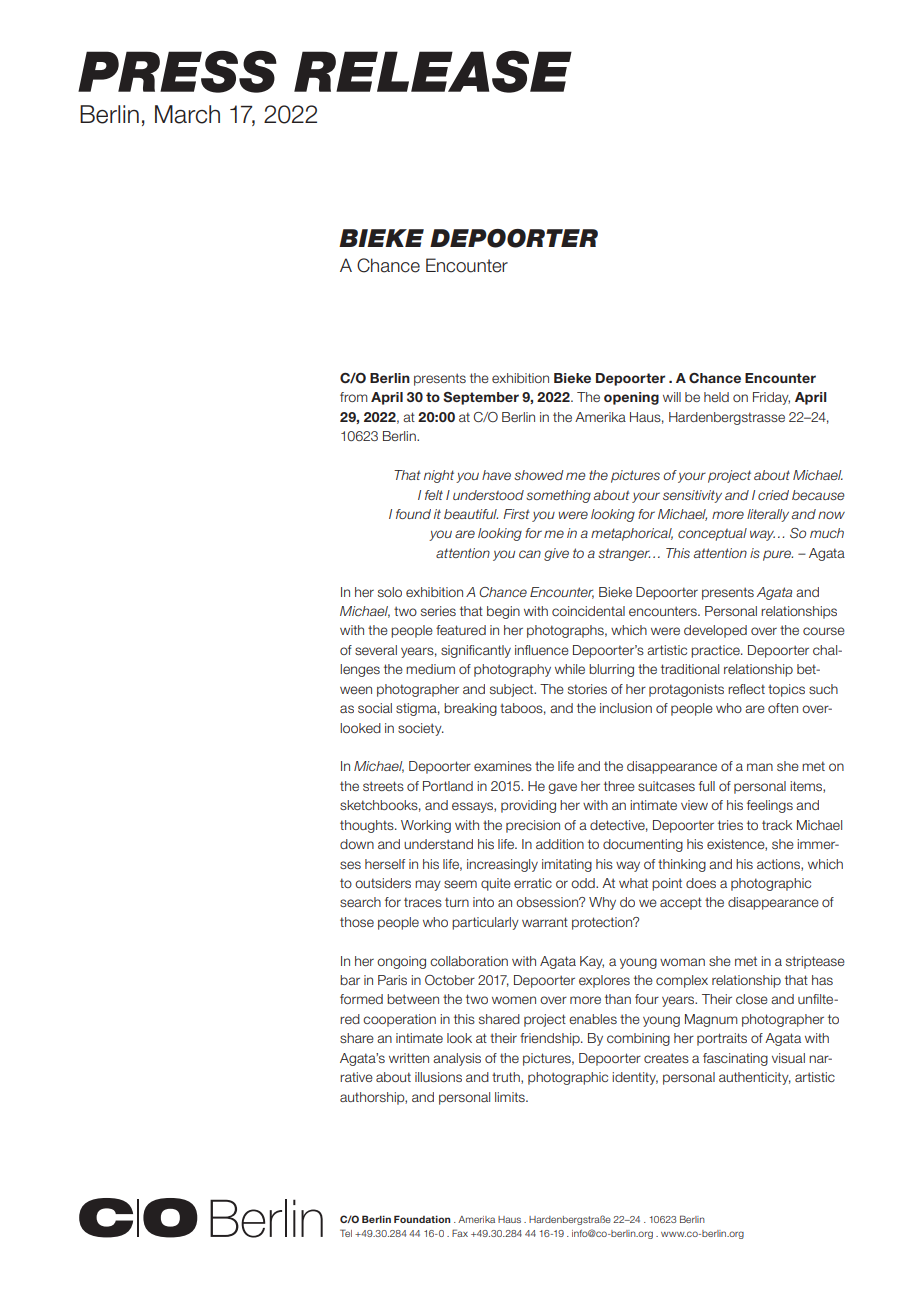 The width and height of the screenshot is (924, 1308). I want to click on precision, so click(533, 826).
